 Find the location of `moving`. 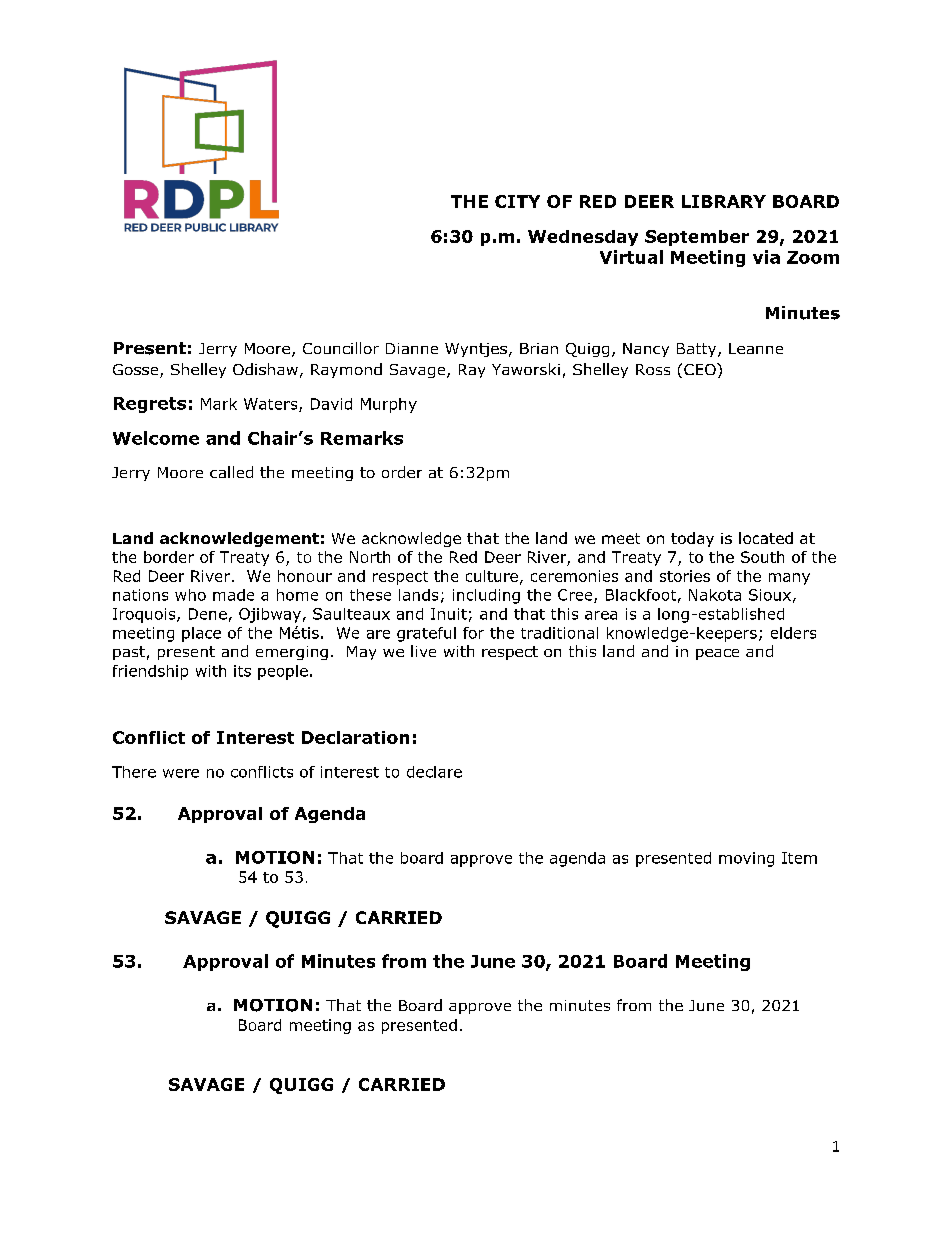

moving is located at coordinates (746, 859).
